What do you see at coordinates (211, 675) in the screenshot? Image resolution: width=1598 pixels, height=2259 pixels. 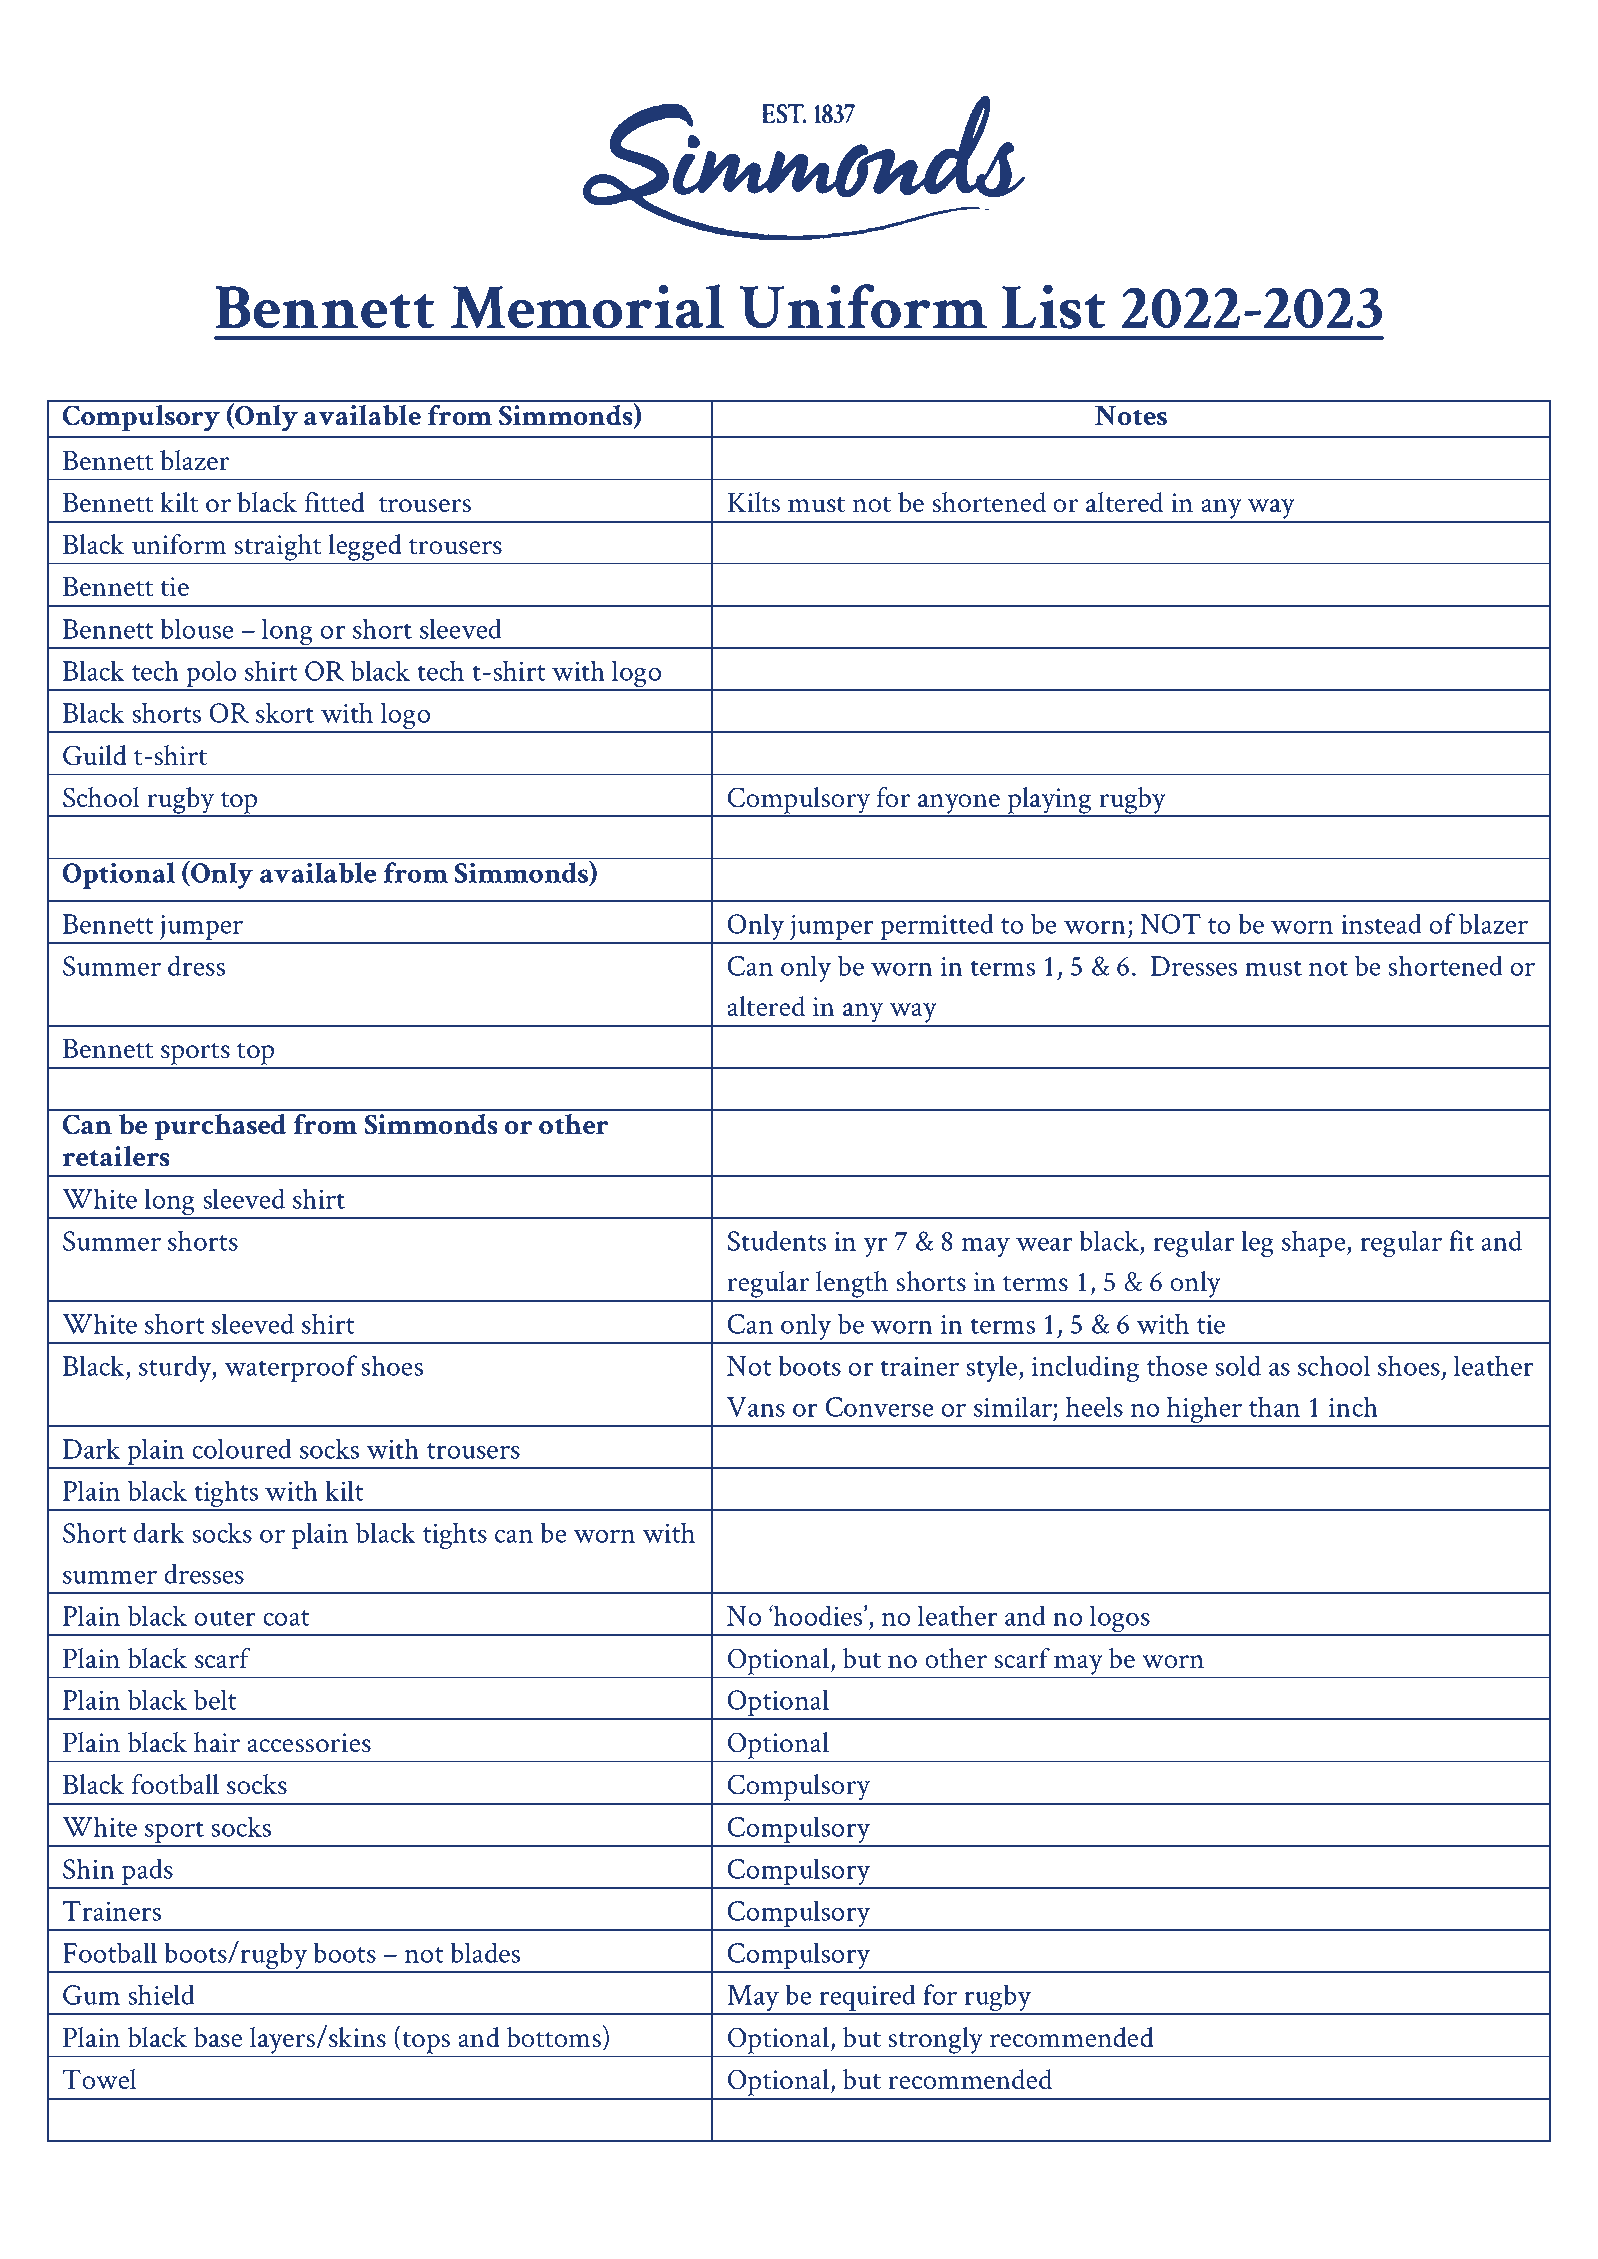 I see `polo` at bounding box center [211, 675].
